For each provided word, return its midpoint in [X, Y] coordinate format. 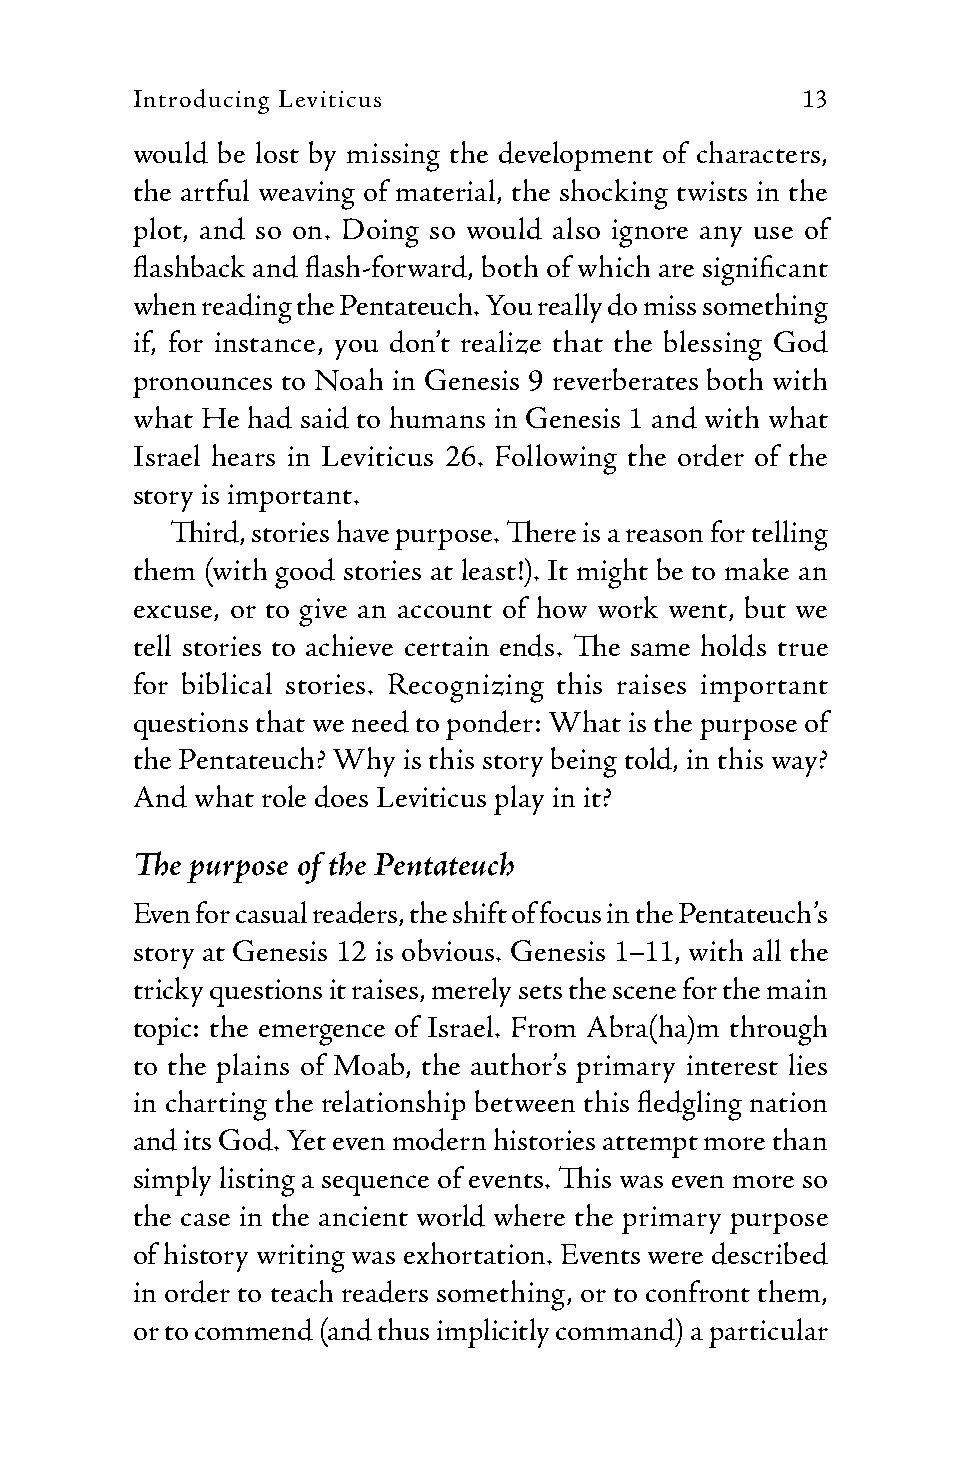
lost [277, 152]
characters [758, 152]
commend [254, 1329]
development [576, 156]
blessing [713, 345]
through [778, 1030]
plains [252, 1068]
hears [243, 455]
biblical [227, 683]
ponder [489, 725]
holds [733, 645]
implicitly [493, 1333]
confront [698, 1291]
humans [437, 417]
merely [471, 992]
